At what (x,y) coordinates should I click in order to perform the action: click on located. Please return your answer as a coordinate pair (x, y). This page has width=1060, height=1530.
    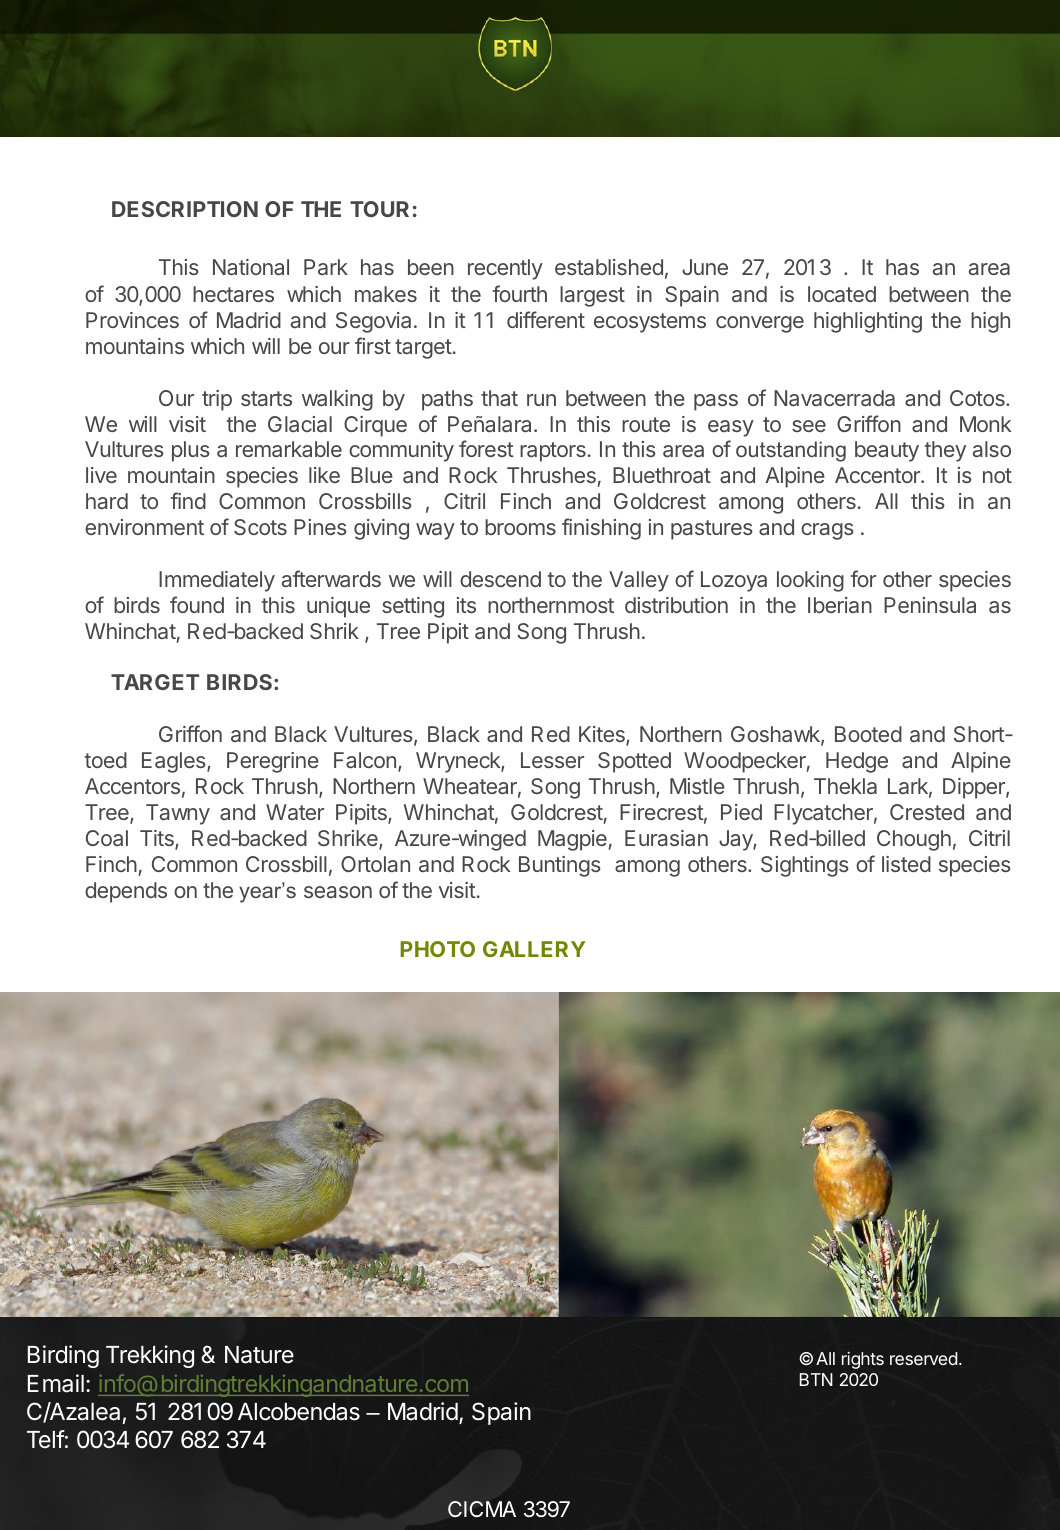
    Looking at the image, I should click on (842, 294).
